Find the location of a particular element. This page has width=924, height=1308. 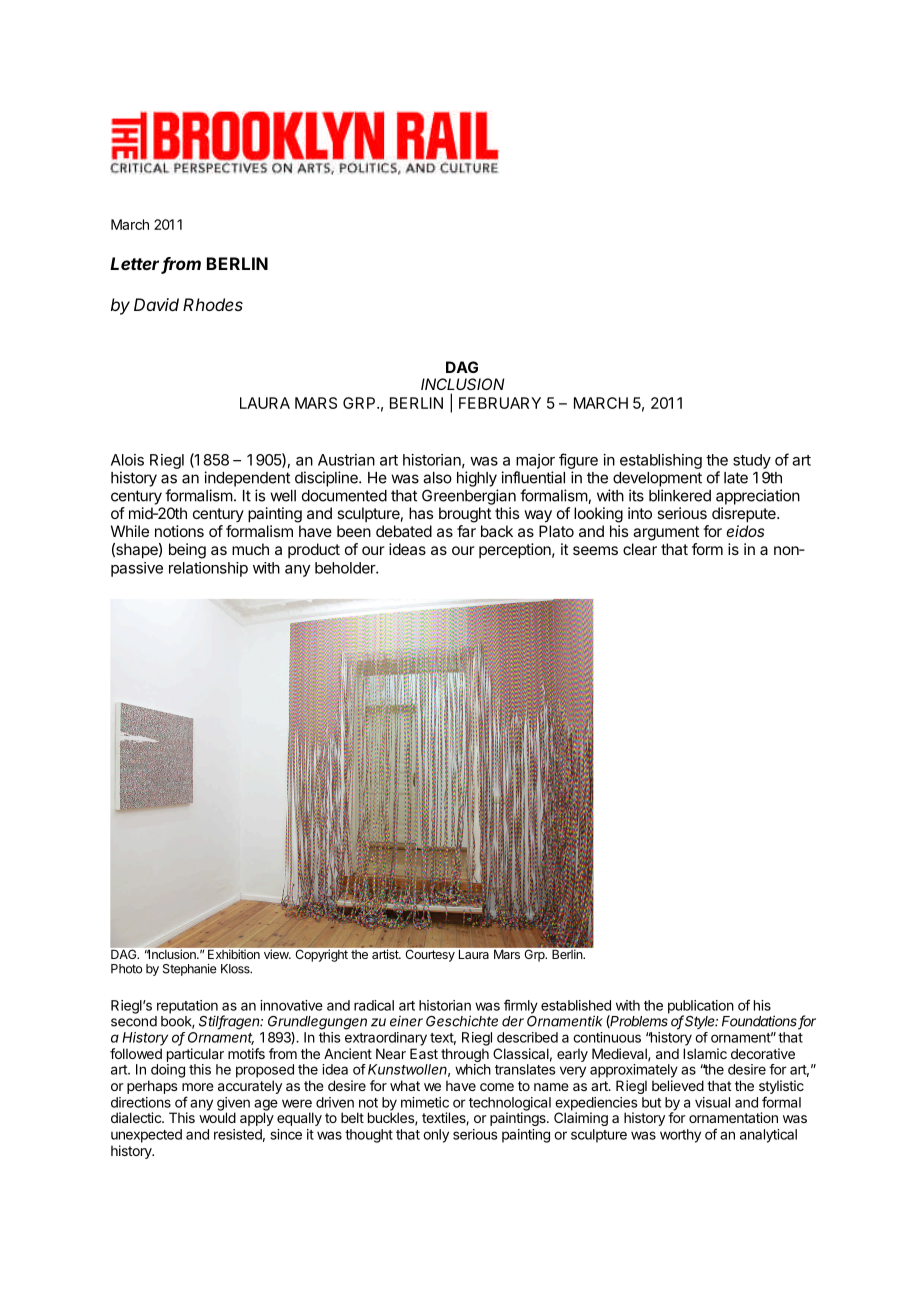

being is located at coordinates (187, 551).
